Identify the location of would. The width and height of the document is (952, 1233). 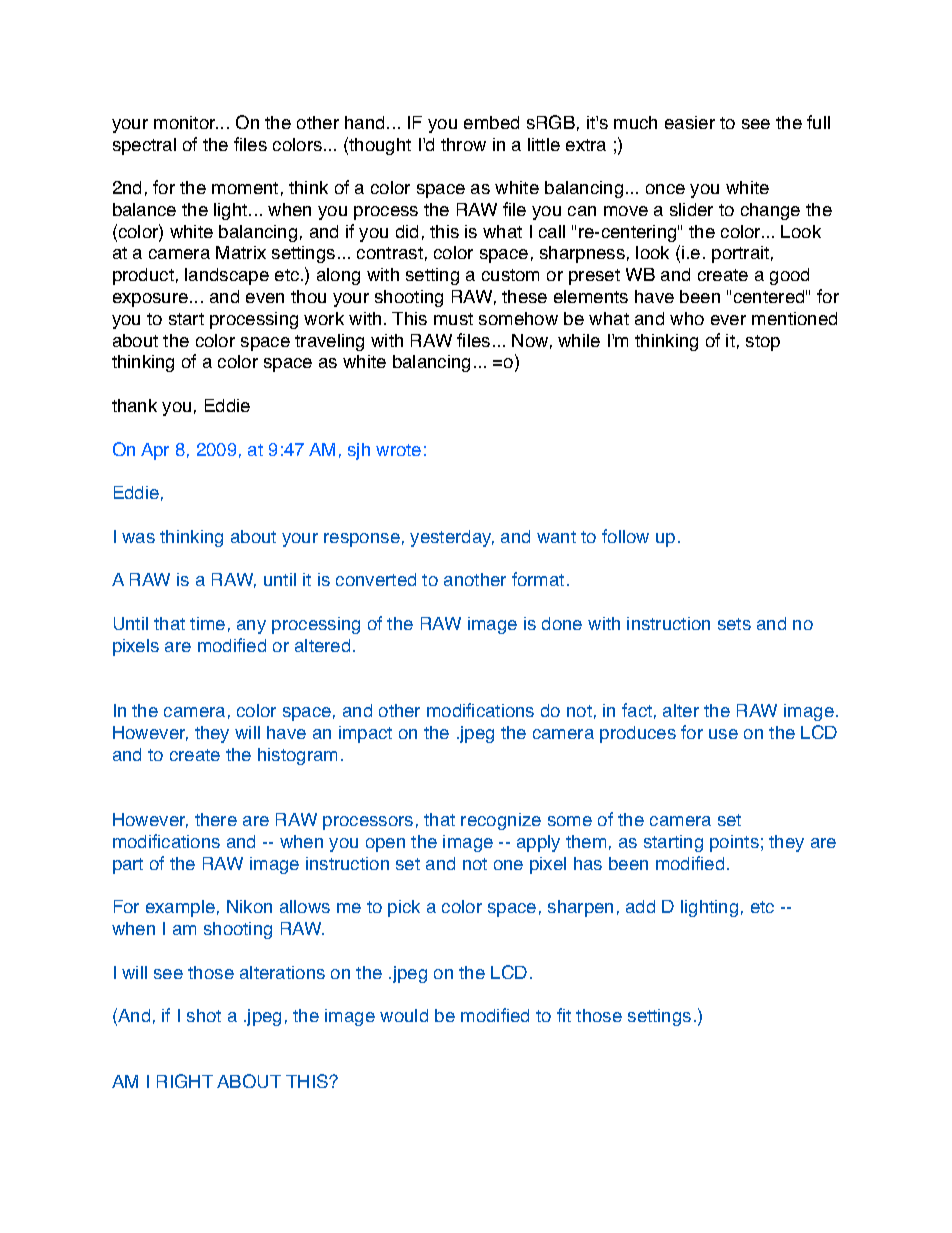
(404, 1015).
